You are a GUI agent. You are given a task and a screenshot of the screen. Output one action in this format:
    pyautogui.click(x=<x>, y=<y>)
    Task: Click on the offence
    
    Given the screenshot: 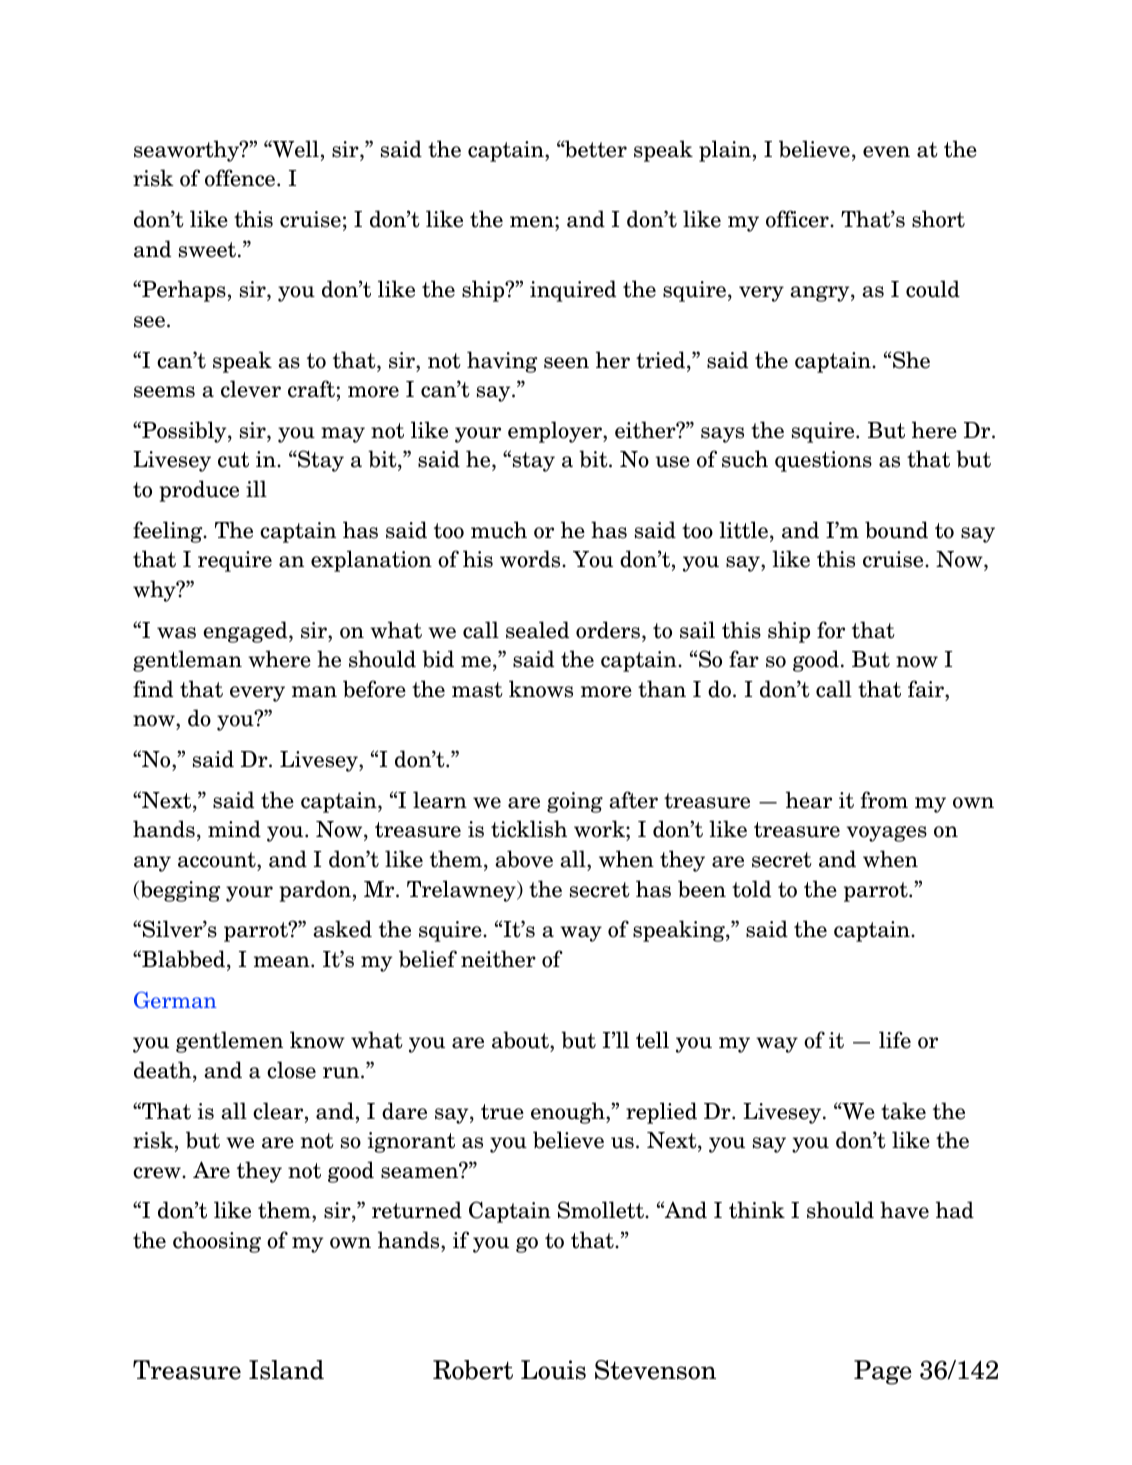 What is the action you would take?
    pyautogui.click(x=240, y=178)
